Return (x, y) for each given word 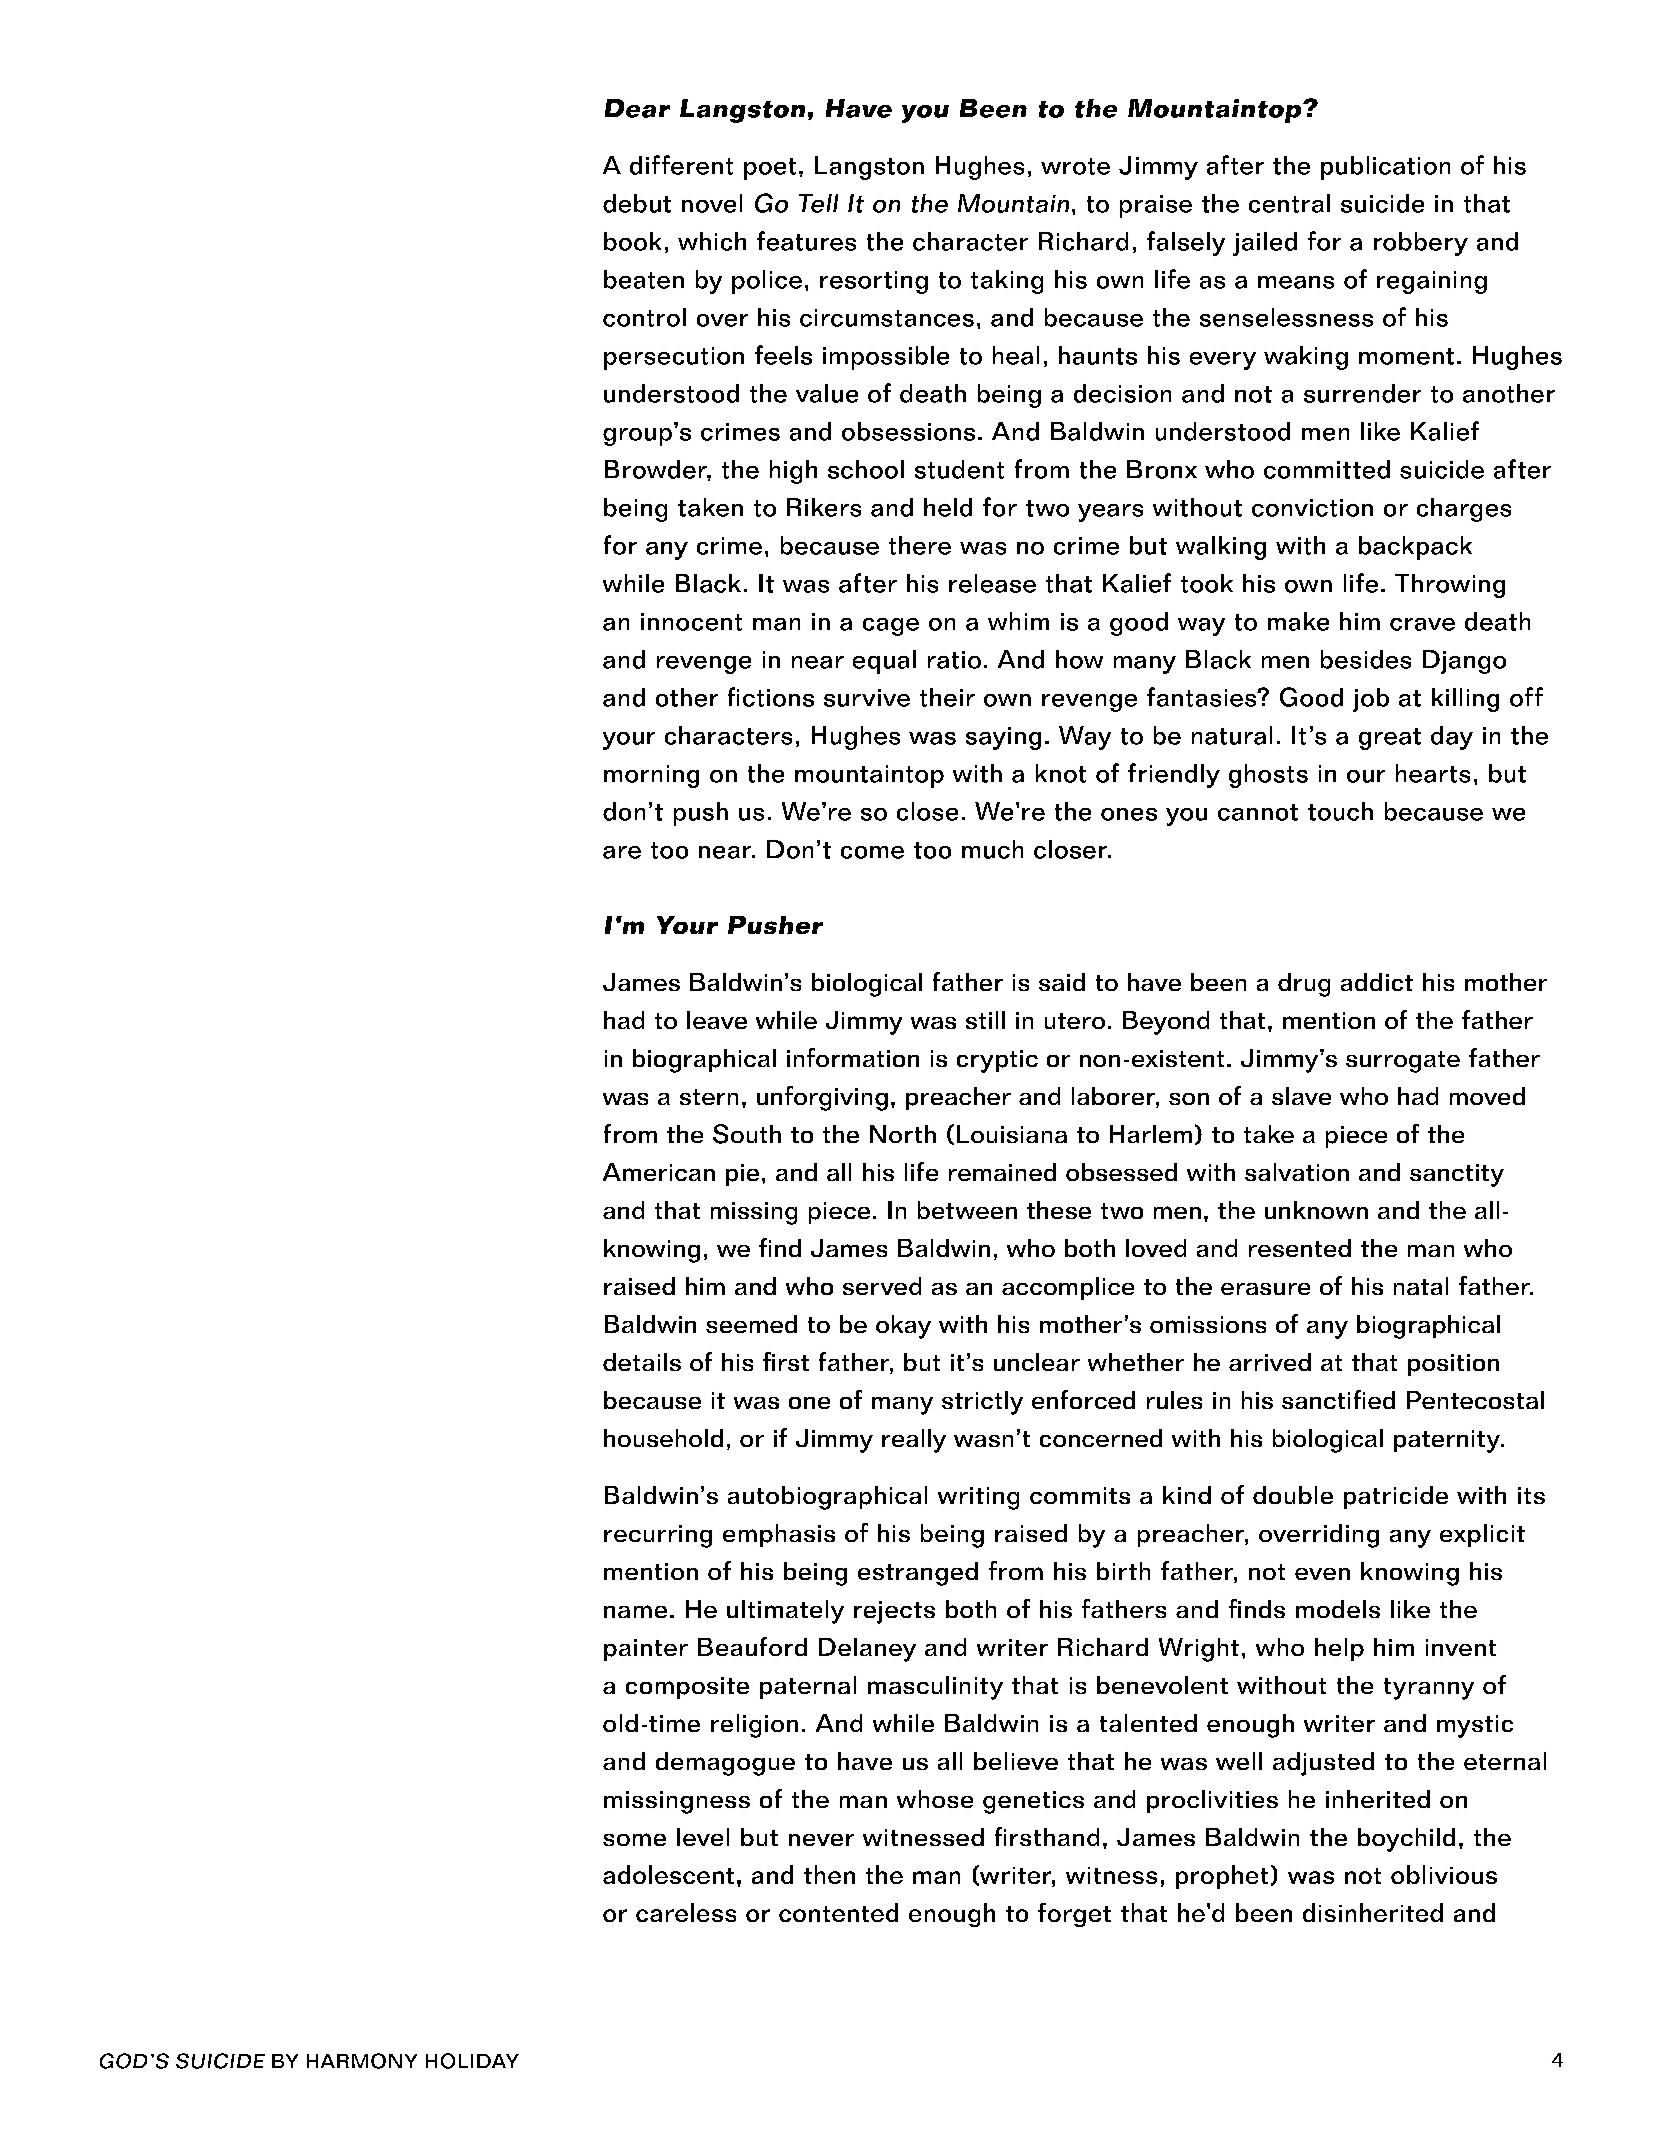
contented (838, 1912)
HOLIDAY (472, 2061)
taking (1007, 282)
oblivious (1444, 1874)
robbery (1421, 244)
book (632, 241)
